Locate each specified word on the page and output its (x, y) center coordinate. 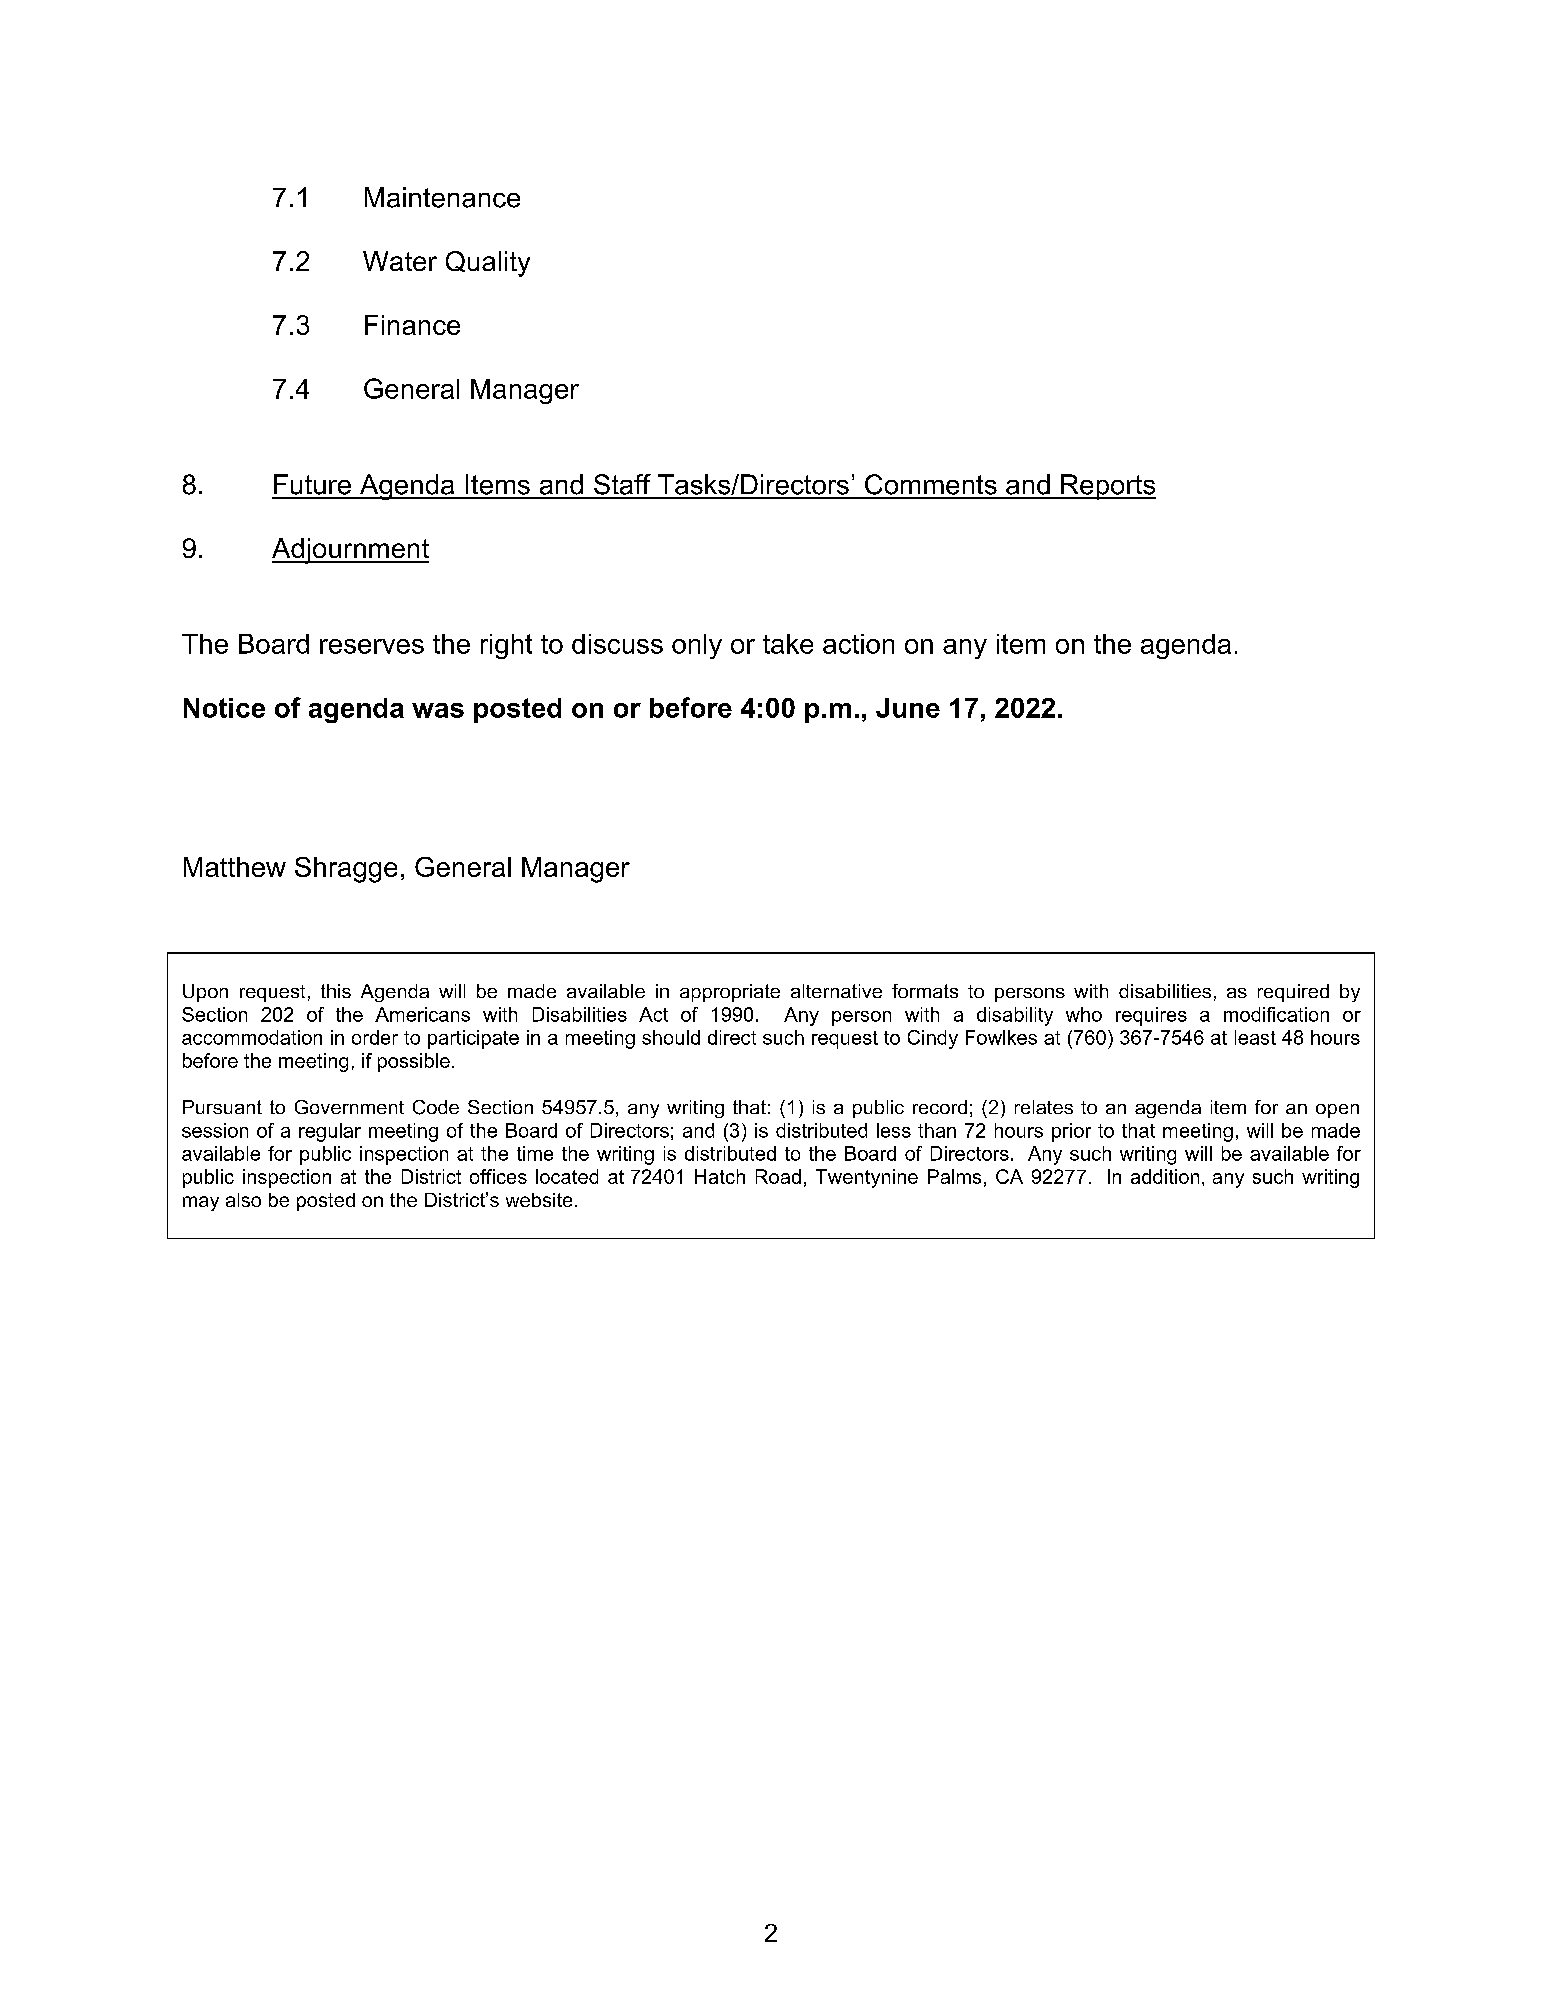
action (858, 644)
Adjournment (350, 551)
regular (330, 1132)
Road (778, 1176)
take (788, 644)
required (1293, 993)
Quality (488, 264)
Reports (1107, 487)
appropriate (730, 993)
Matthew (235, 867)
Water (400, 261)
